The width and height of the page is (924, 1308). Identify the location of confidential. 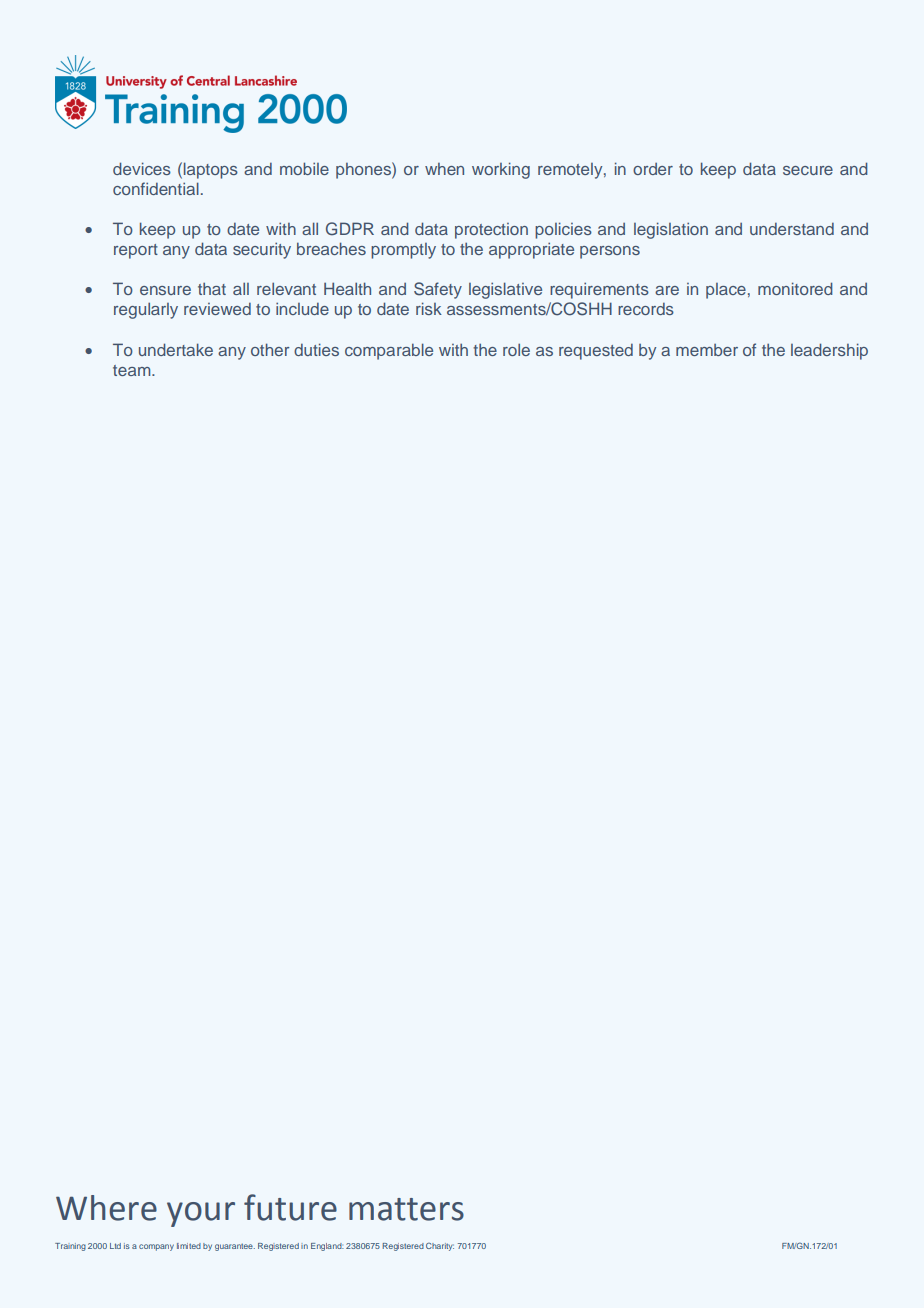
(156, 188).
